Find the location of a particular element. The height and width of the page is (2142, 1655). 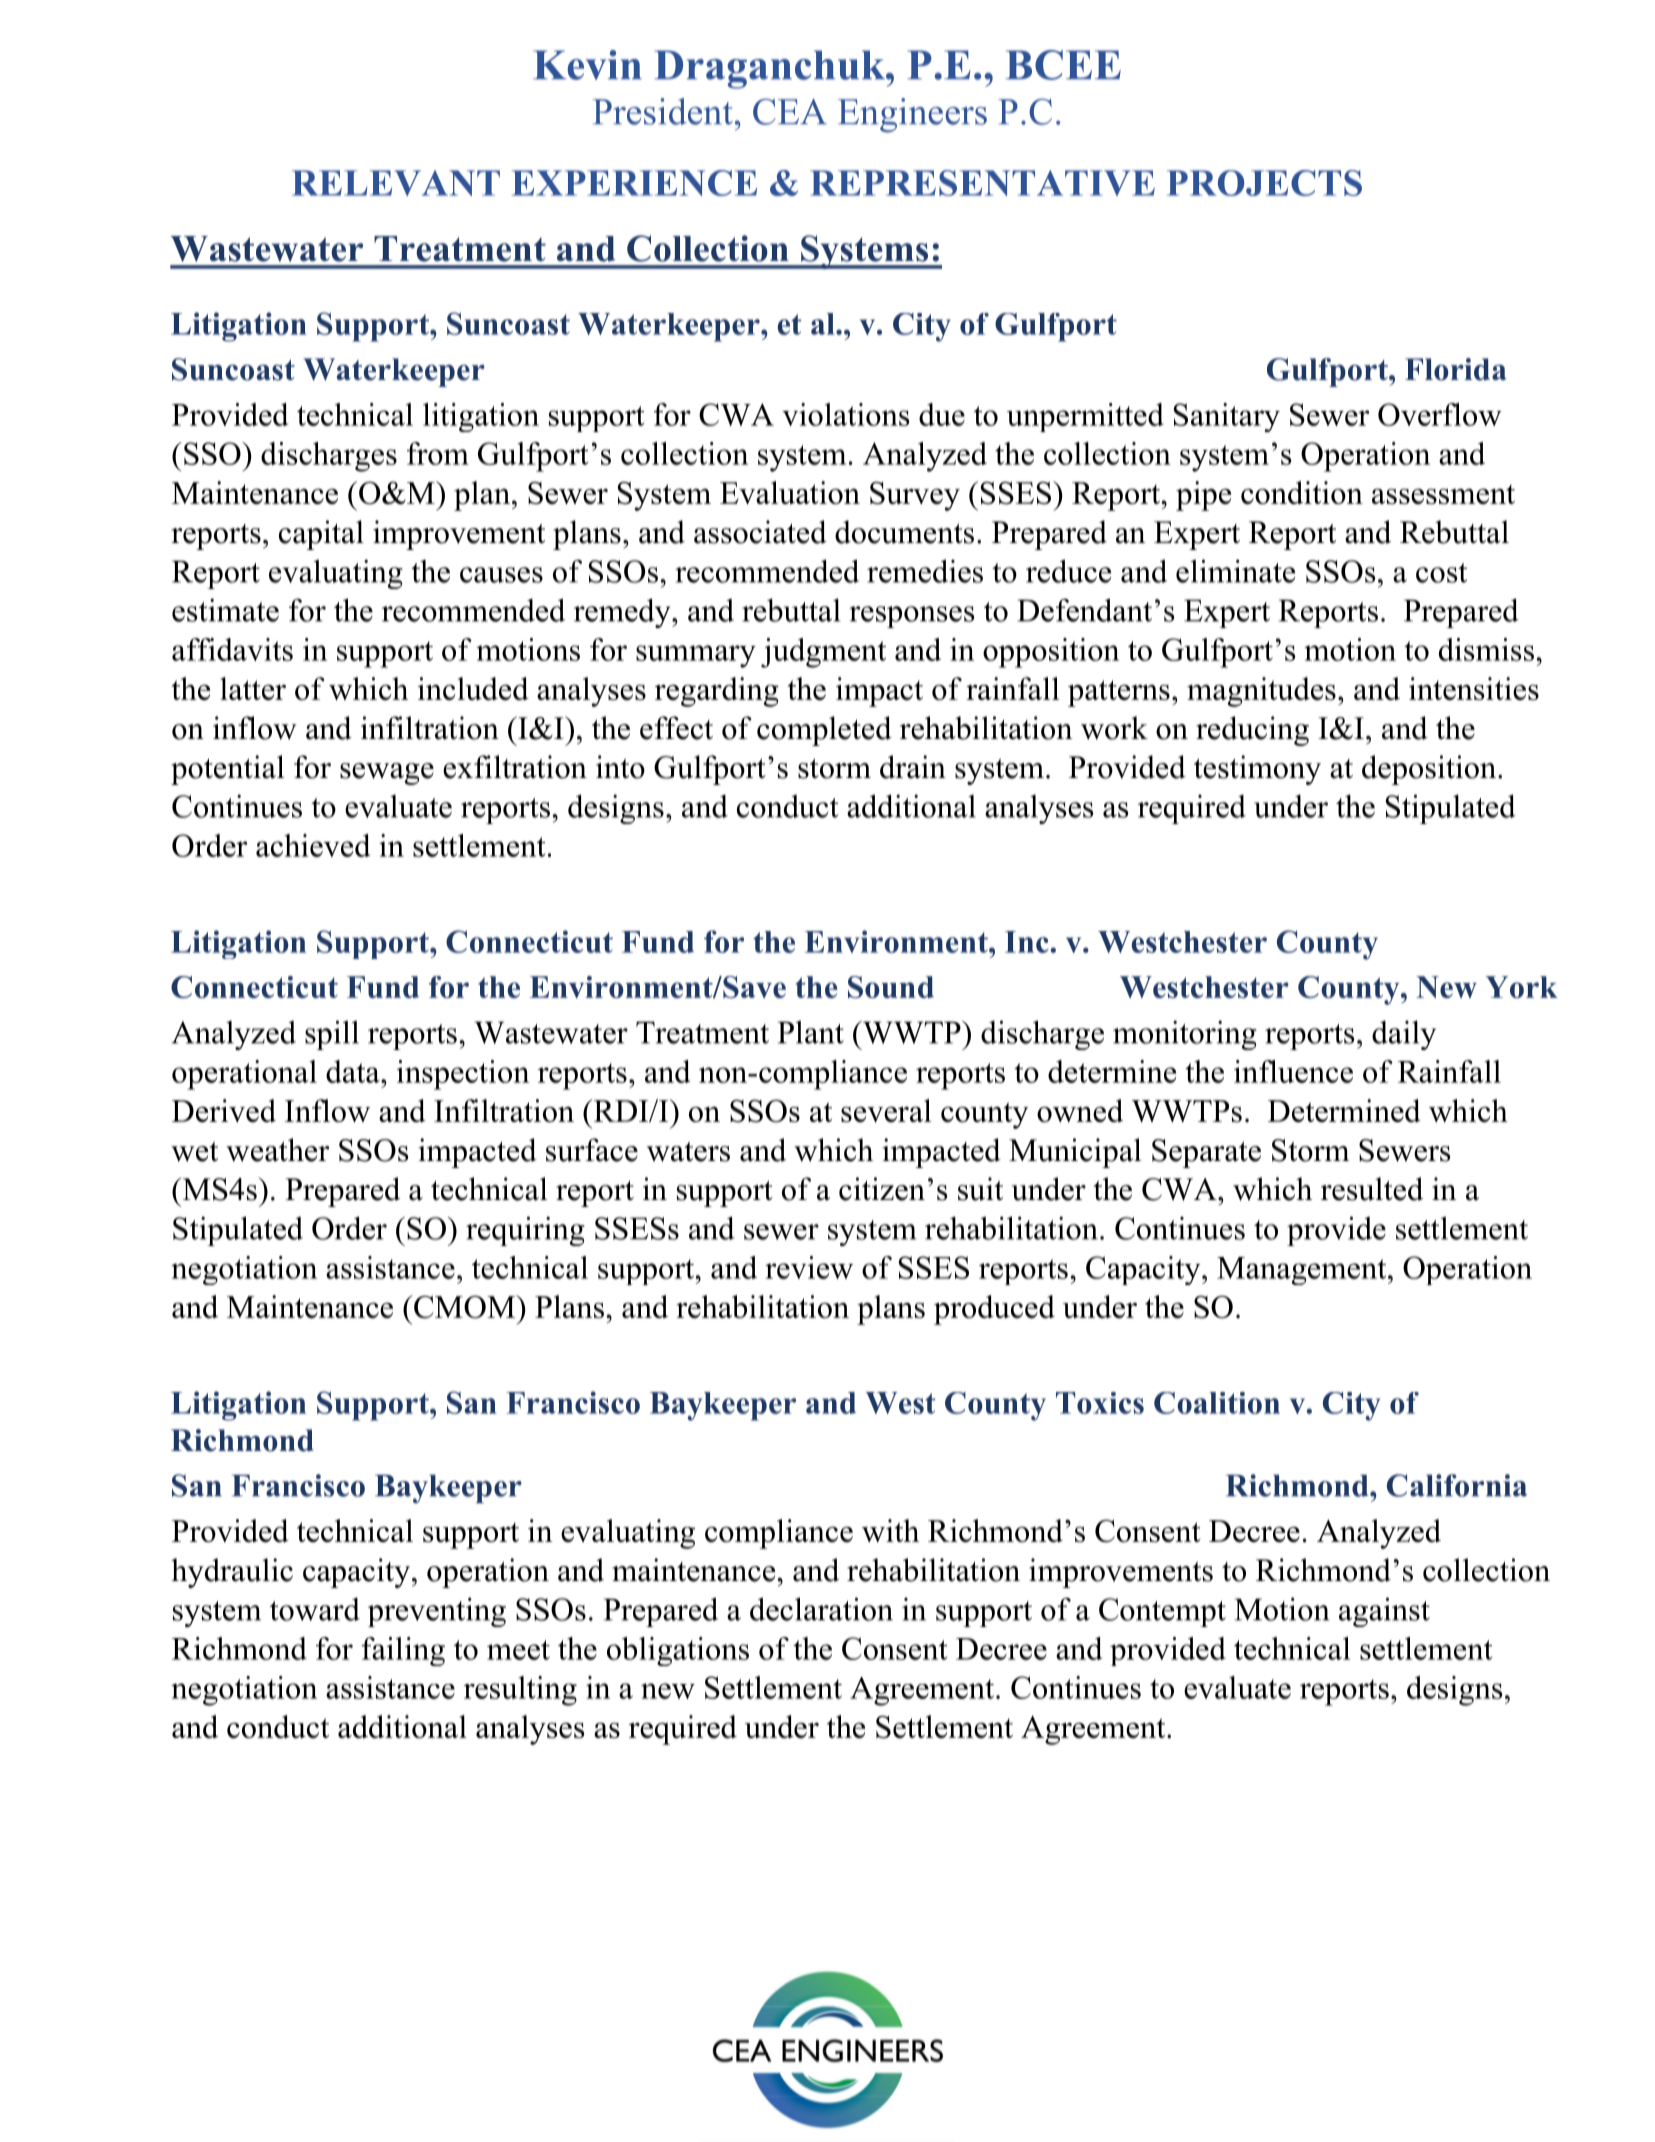

review is located at coordinates (809, 1267).
